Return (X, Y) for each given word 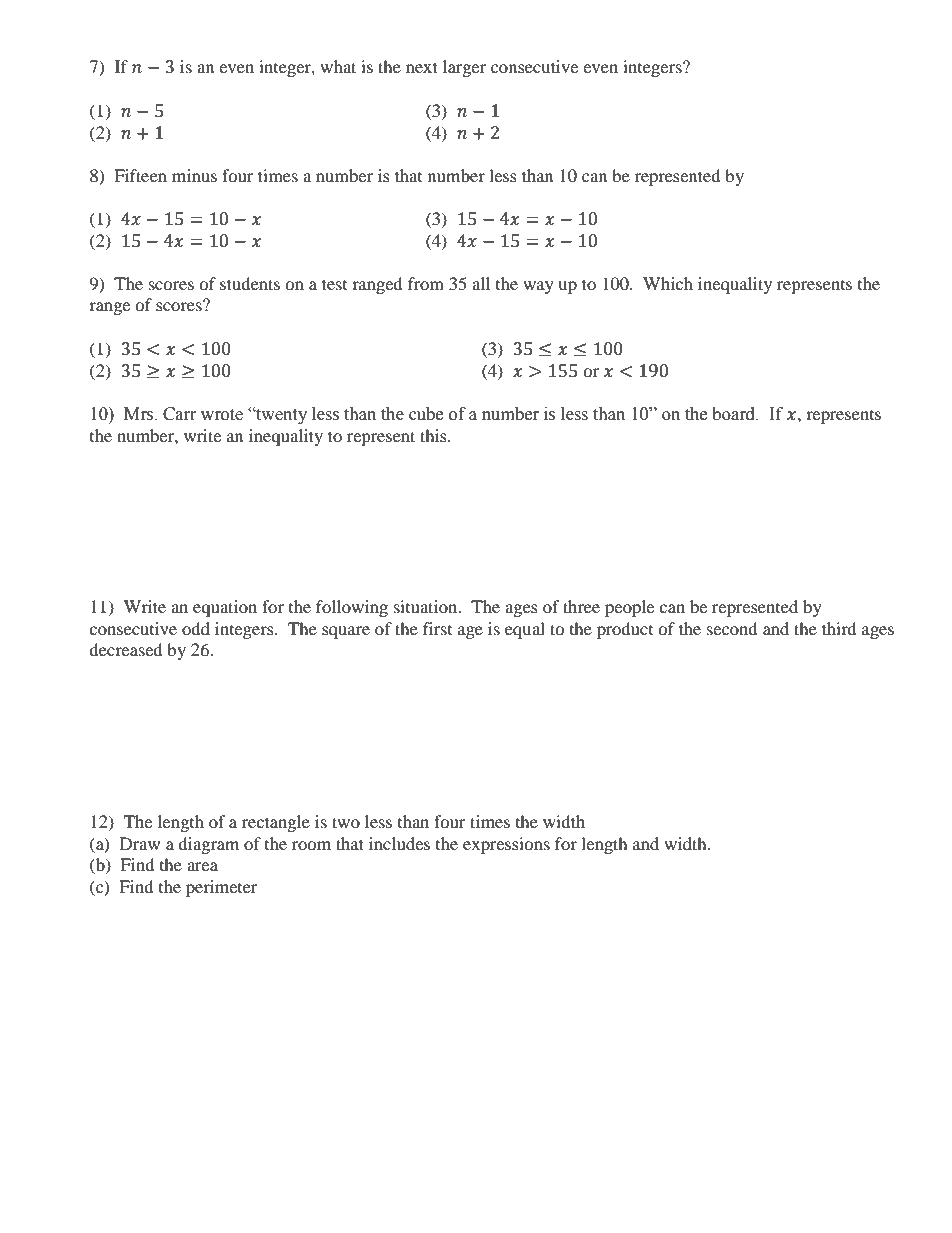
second (732, 628)
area (202, 866)
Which (668, 283)
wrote (222, 415)
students (250, 283)
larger (464, 68)
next (422, 67)
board (734, 414)
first (437, 628)
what (338, 66)
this (434, 435)
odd (196, 628)
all (481, 283)
